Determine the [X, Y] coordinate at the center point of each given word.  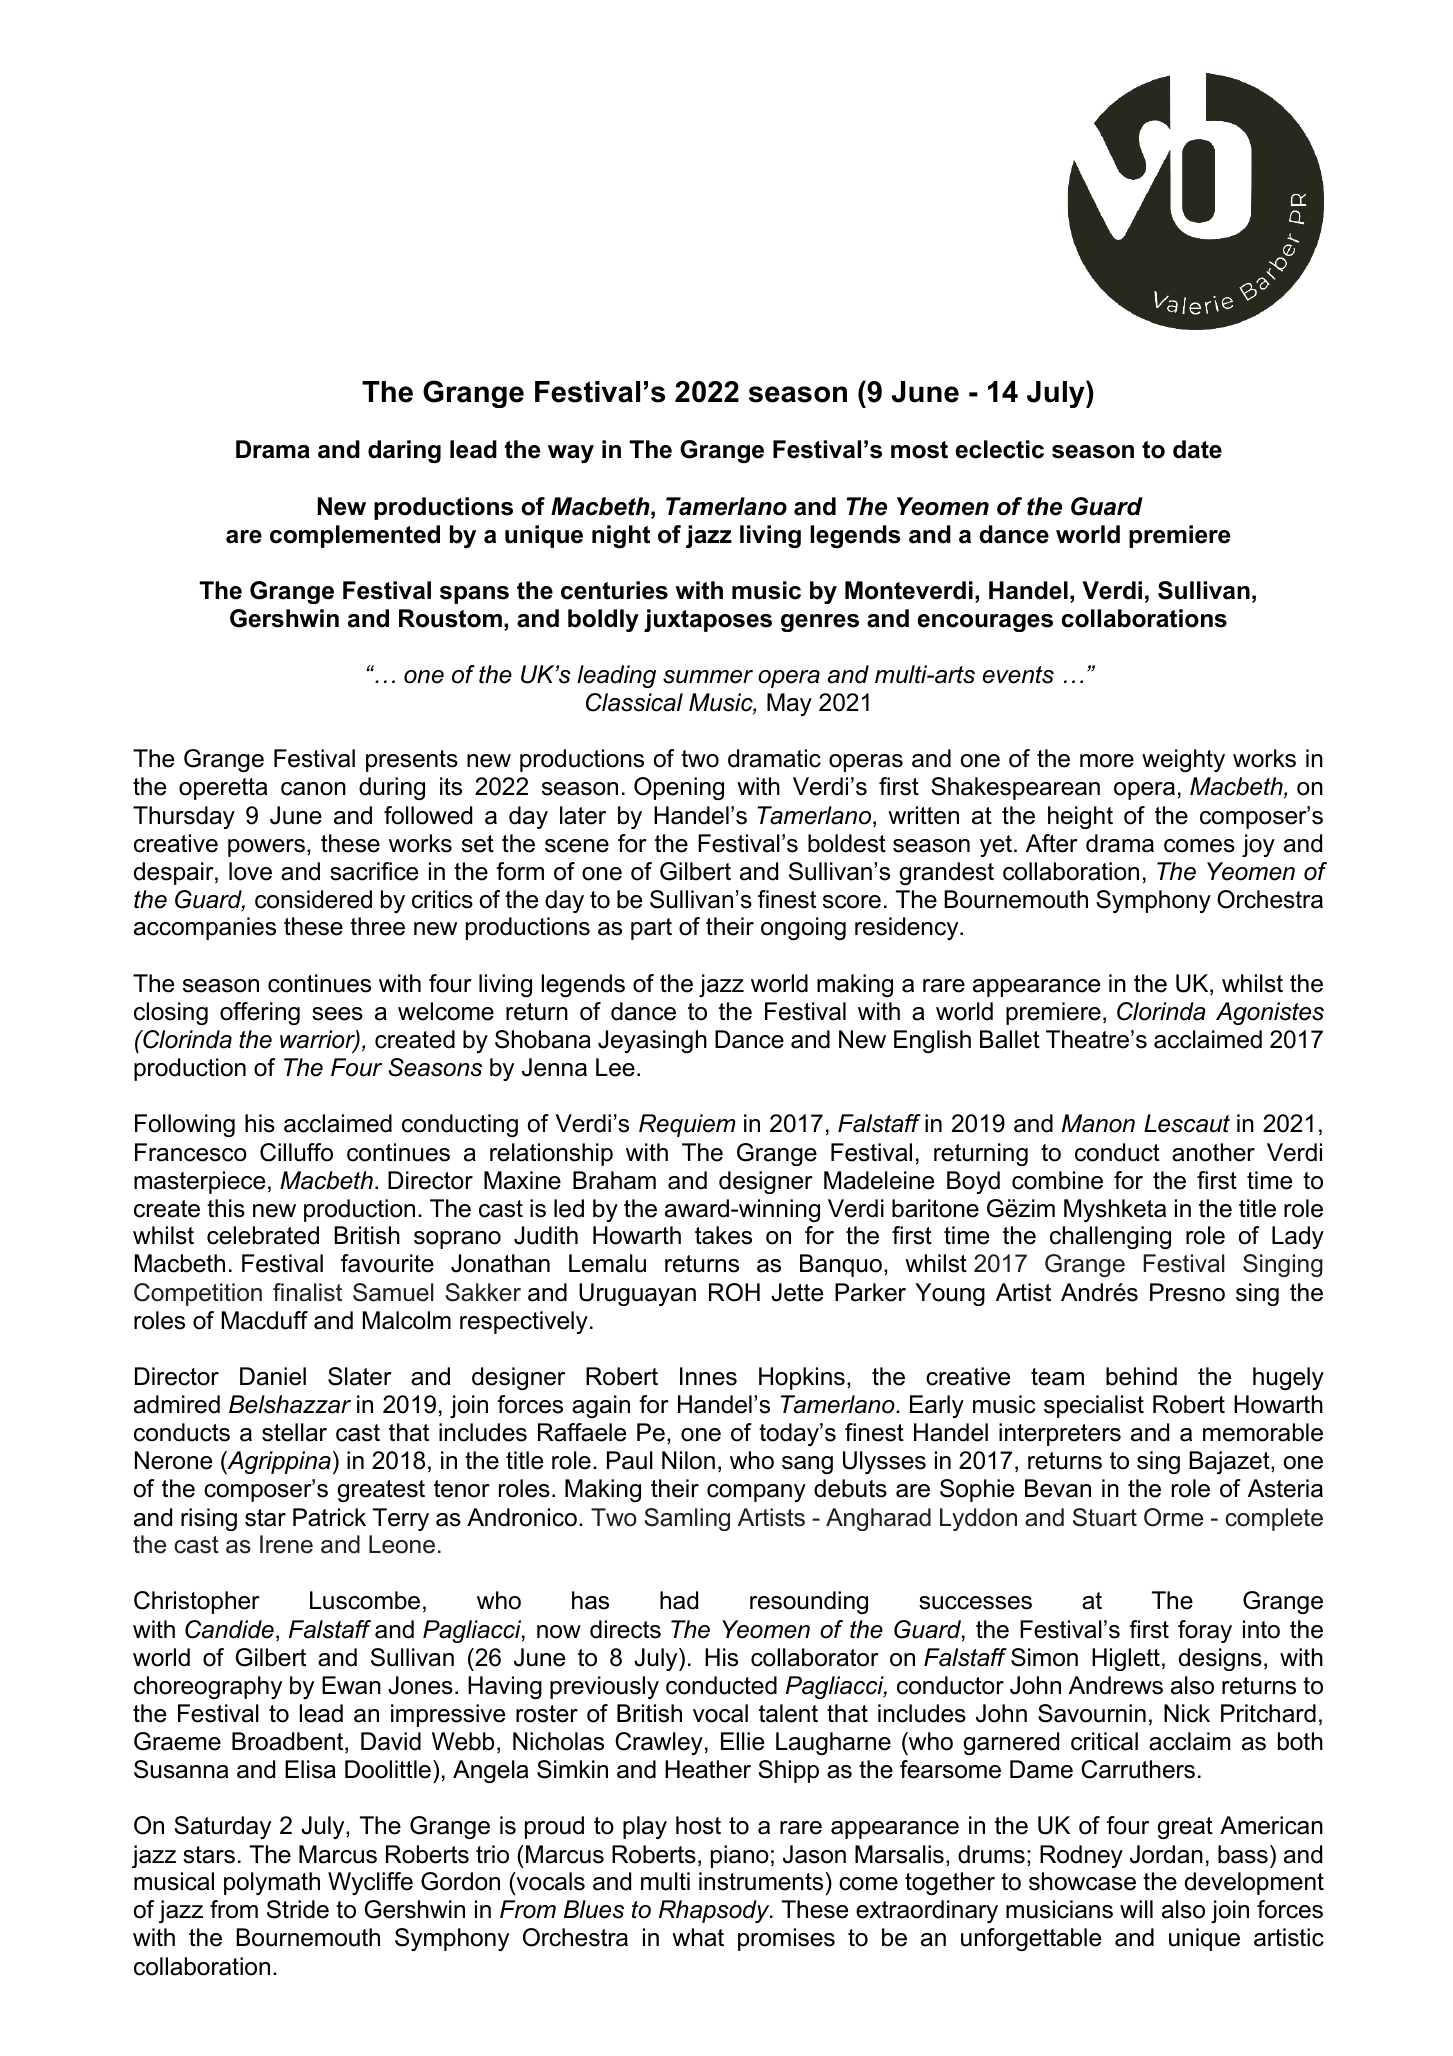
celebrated [263, 1235]
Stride [298, 1909]
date [1197, 449]
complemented [355, 536]
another [1213, 1152]
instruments [762, 1881]
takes [723, 1235]
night [621, 536]
